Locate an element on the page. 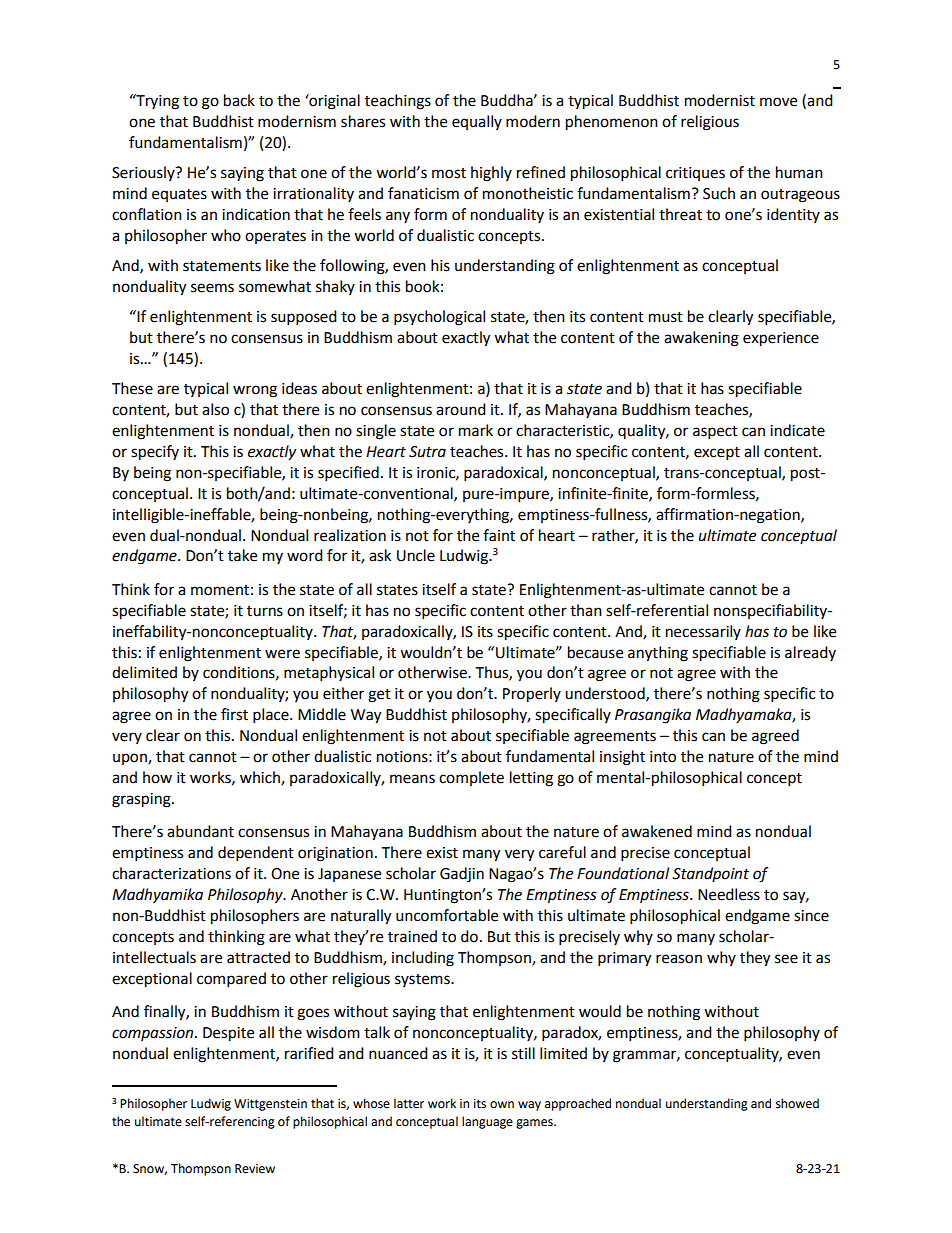 Image resolution: width=952 pixels, height=1233 pixels. turns is located at coordinates (265, 611).
